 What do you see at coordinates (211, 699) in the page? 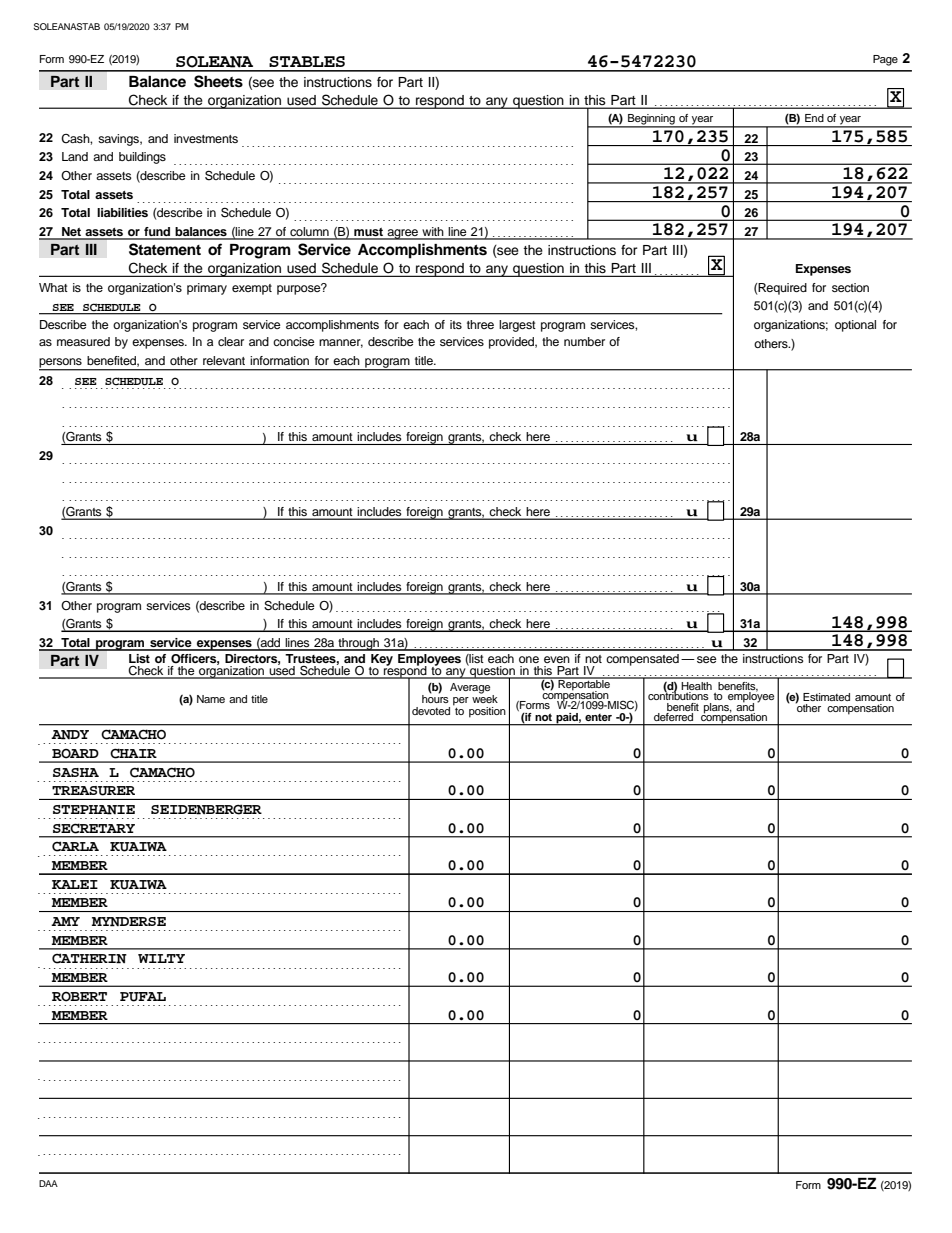
I see `Name` at bounding box center [211, 699].
